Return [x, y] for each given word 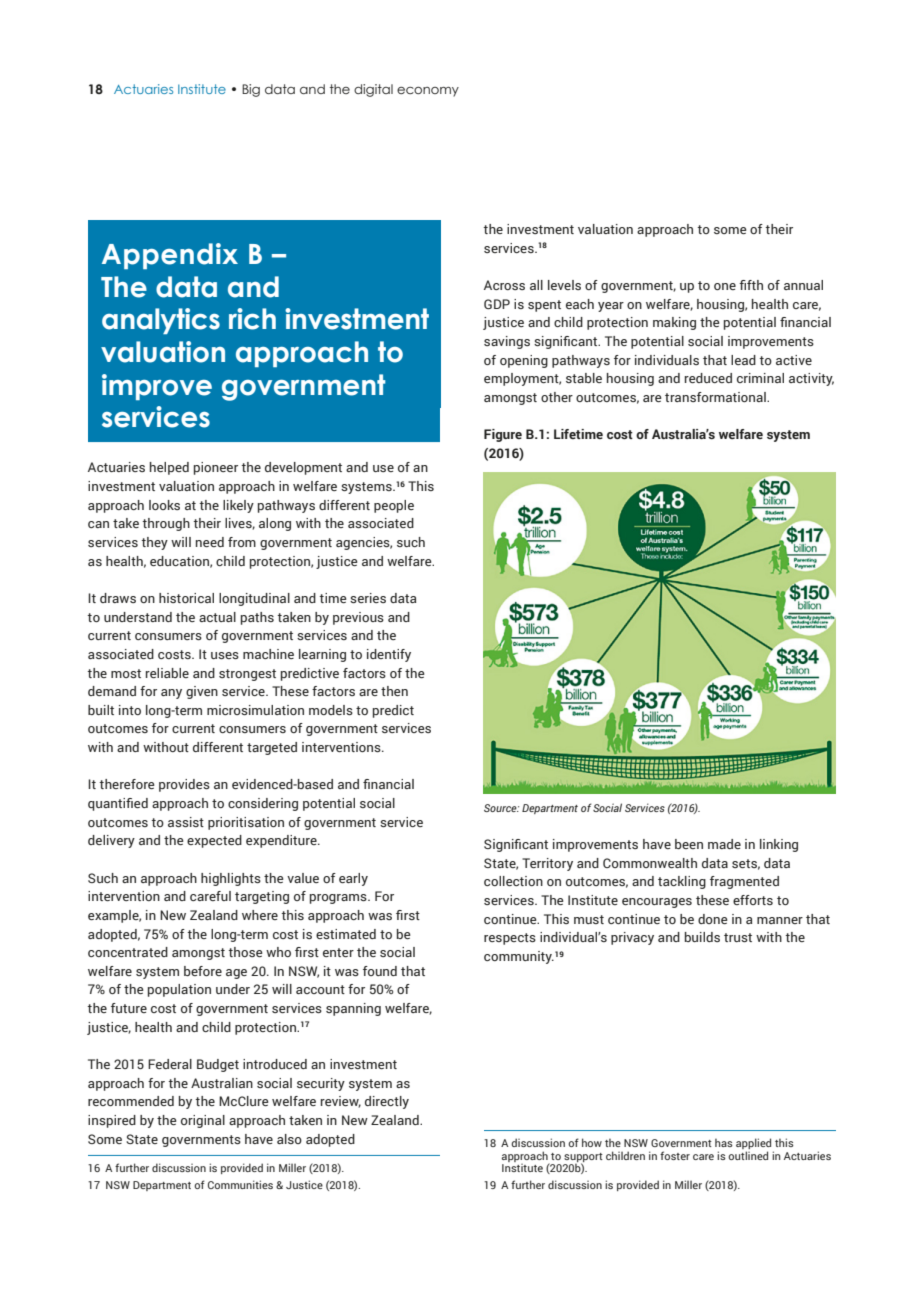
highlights [231, 879]
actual [217, 617]
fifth [751, 285]
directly [387, 1102]
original [203, 1121]
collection [513, 881]
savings [507, 342]
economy [428, 92]
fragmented [744, 882]
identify [389, 655]
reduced [708, 378]
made [724, 844]
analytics [161, 321]
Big [251, 90]
